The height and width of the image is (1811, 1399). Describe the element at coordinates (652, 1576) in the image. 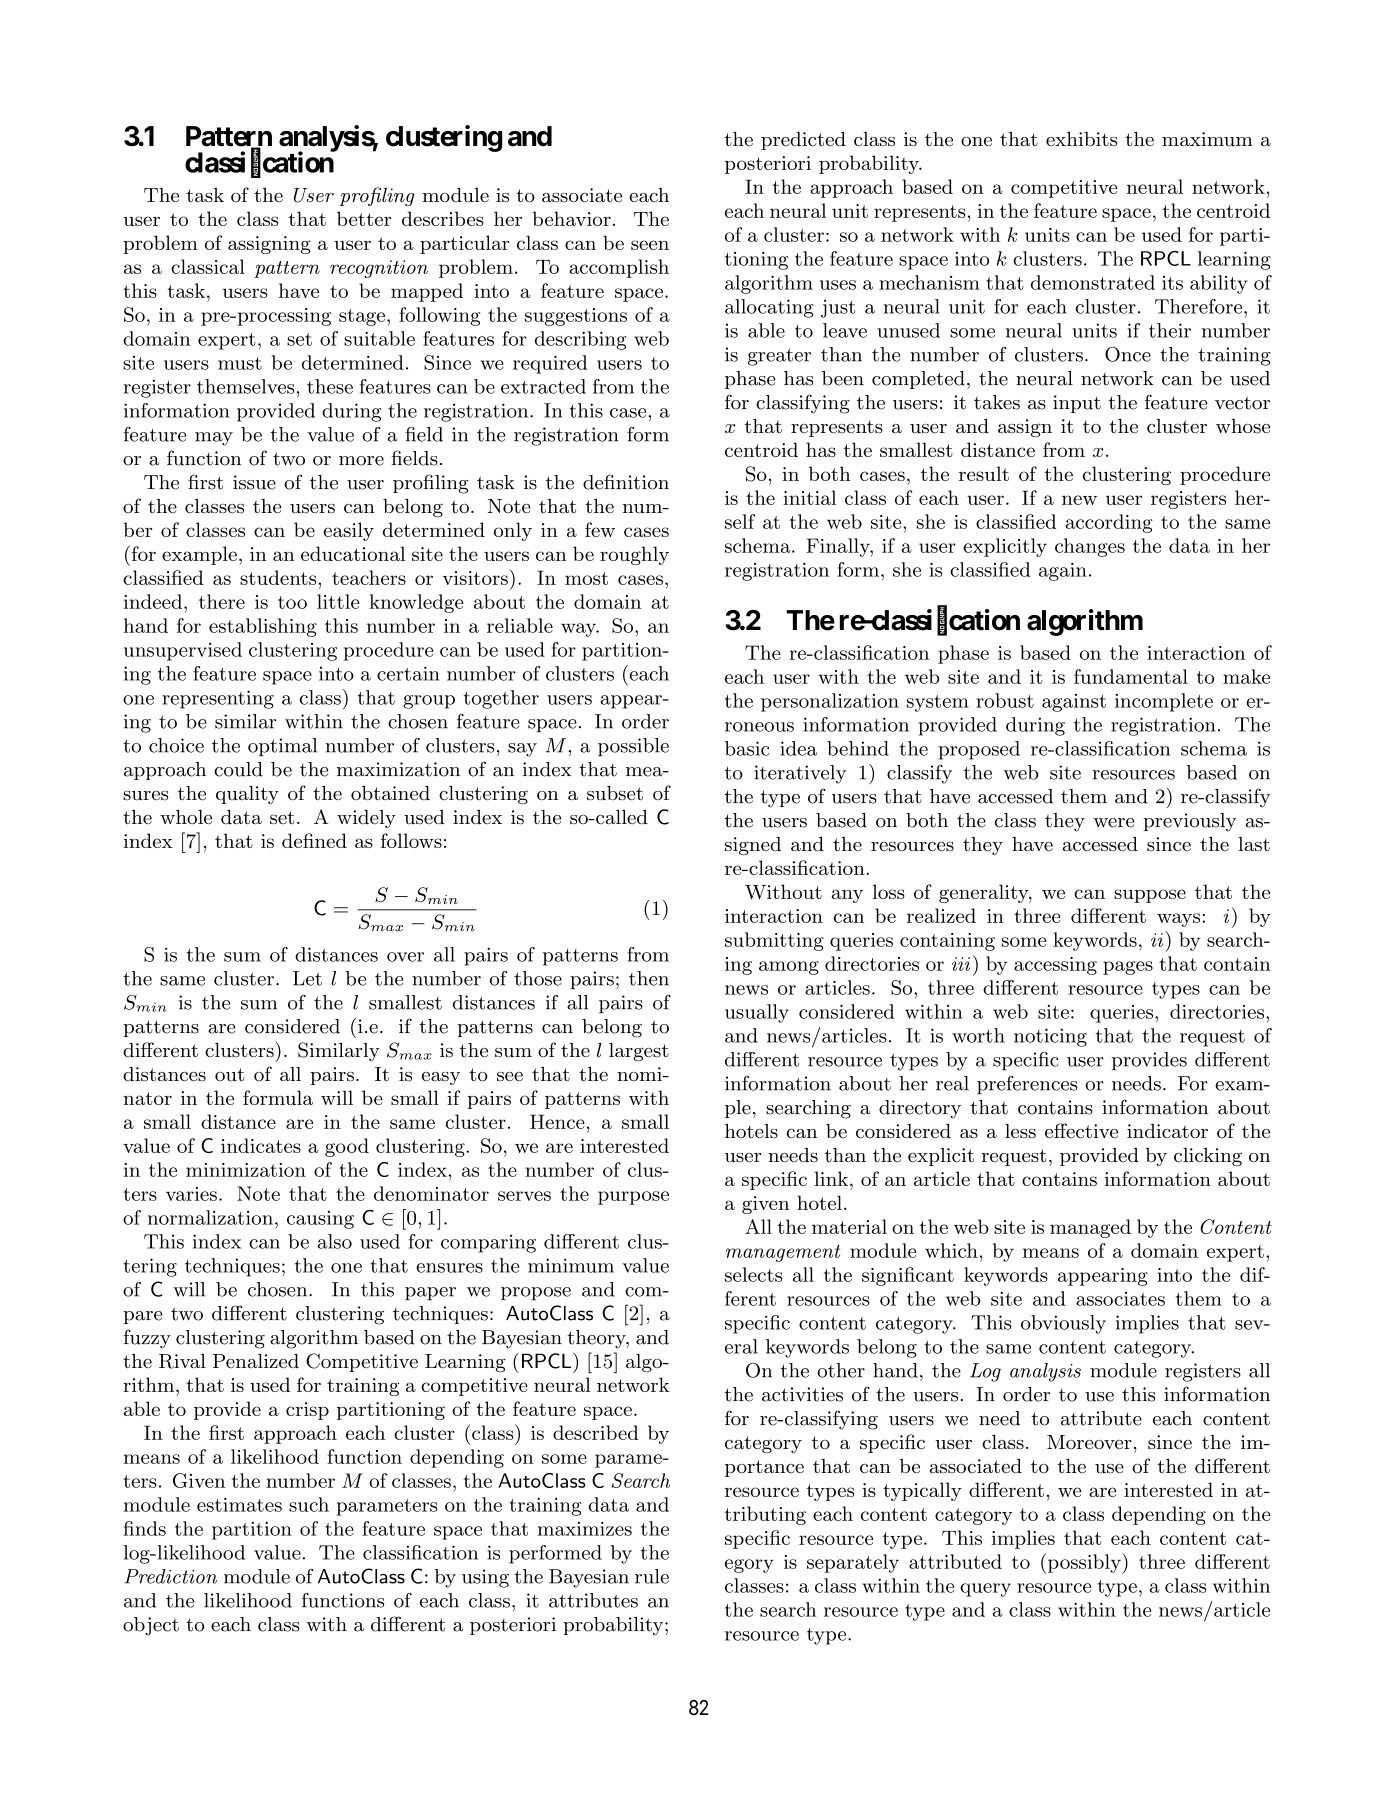

I see `rule` at that location.
